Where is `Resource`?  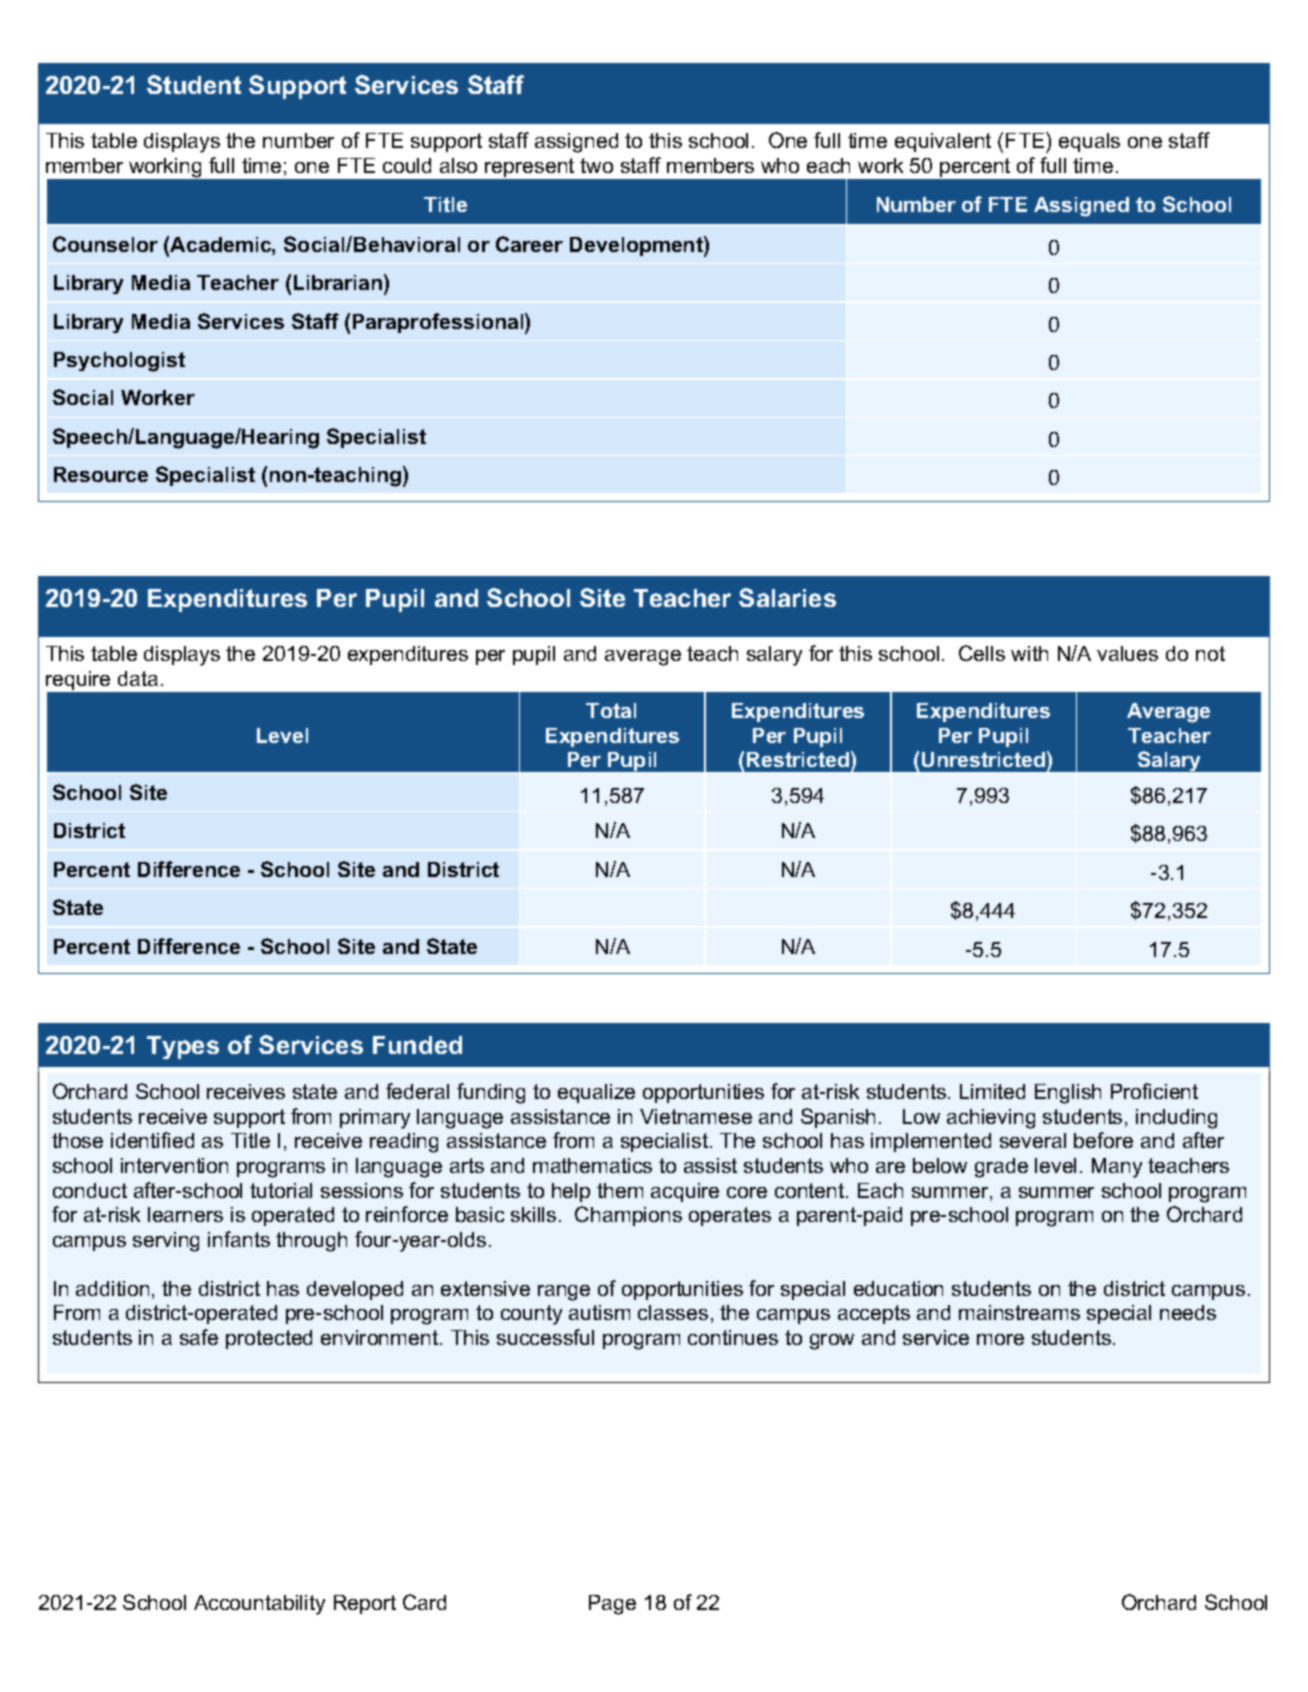 Resource is located at coordinates (101, 474).
